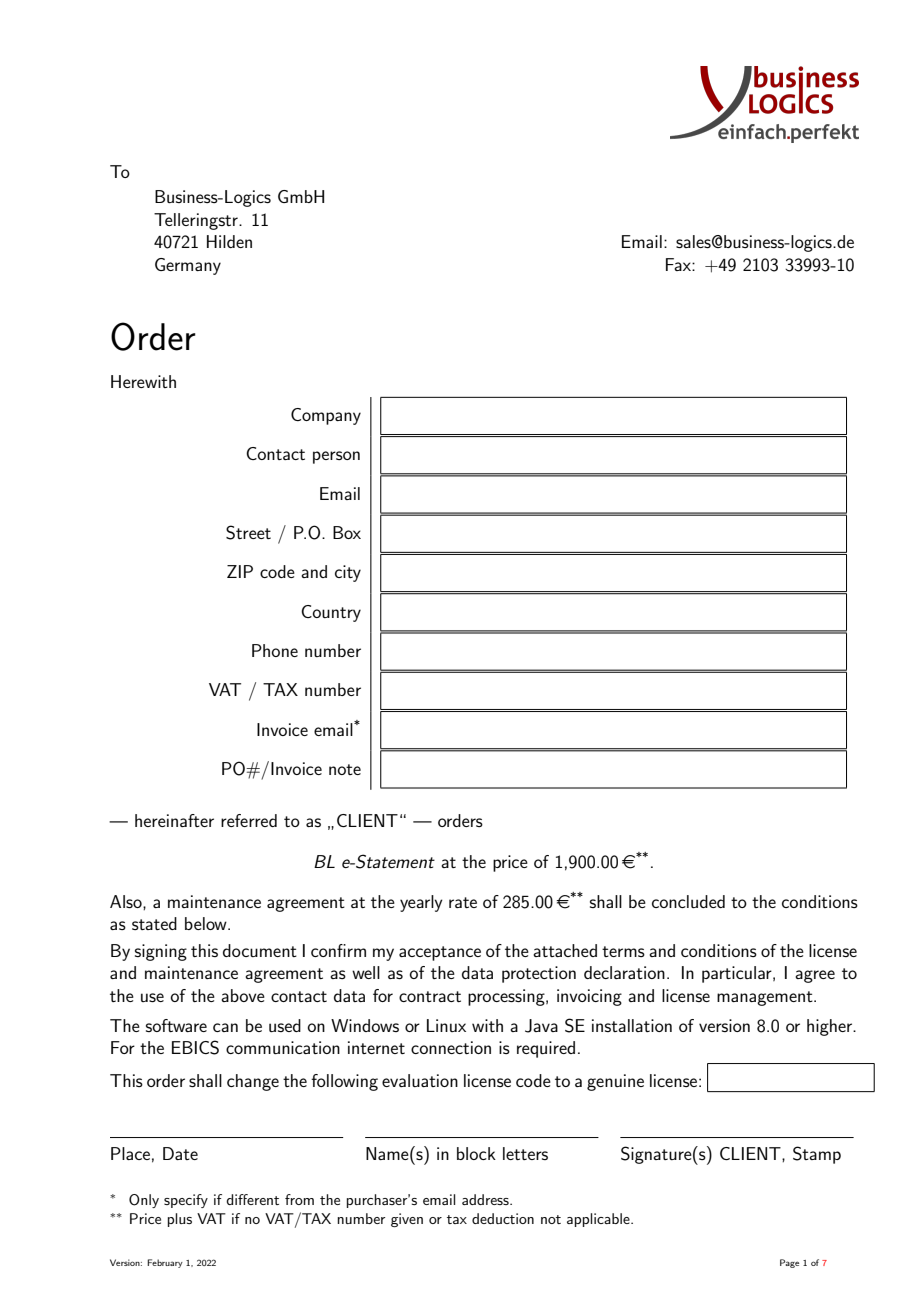 Image resolution: width=924 pixels, height=1308 pixels. What do you see at coordinates (503, 1218) in the document?
I see `deduction` at bounding box center [503, 1218].
